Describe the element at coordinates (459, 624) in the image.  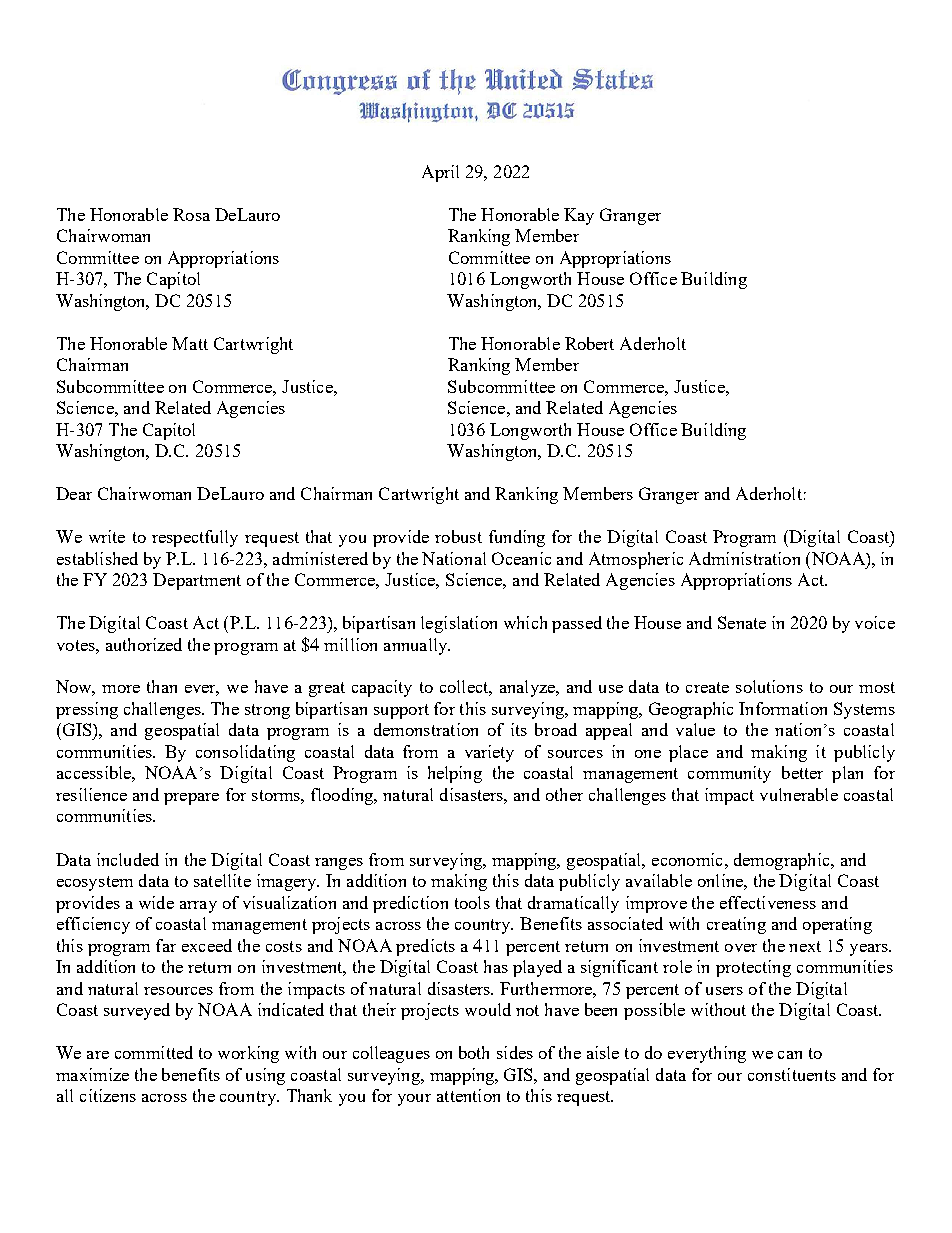
I see `legislation` at that location.
